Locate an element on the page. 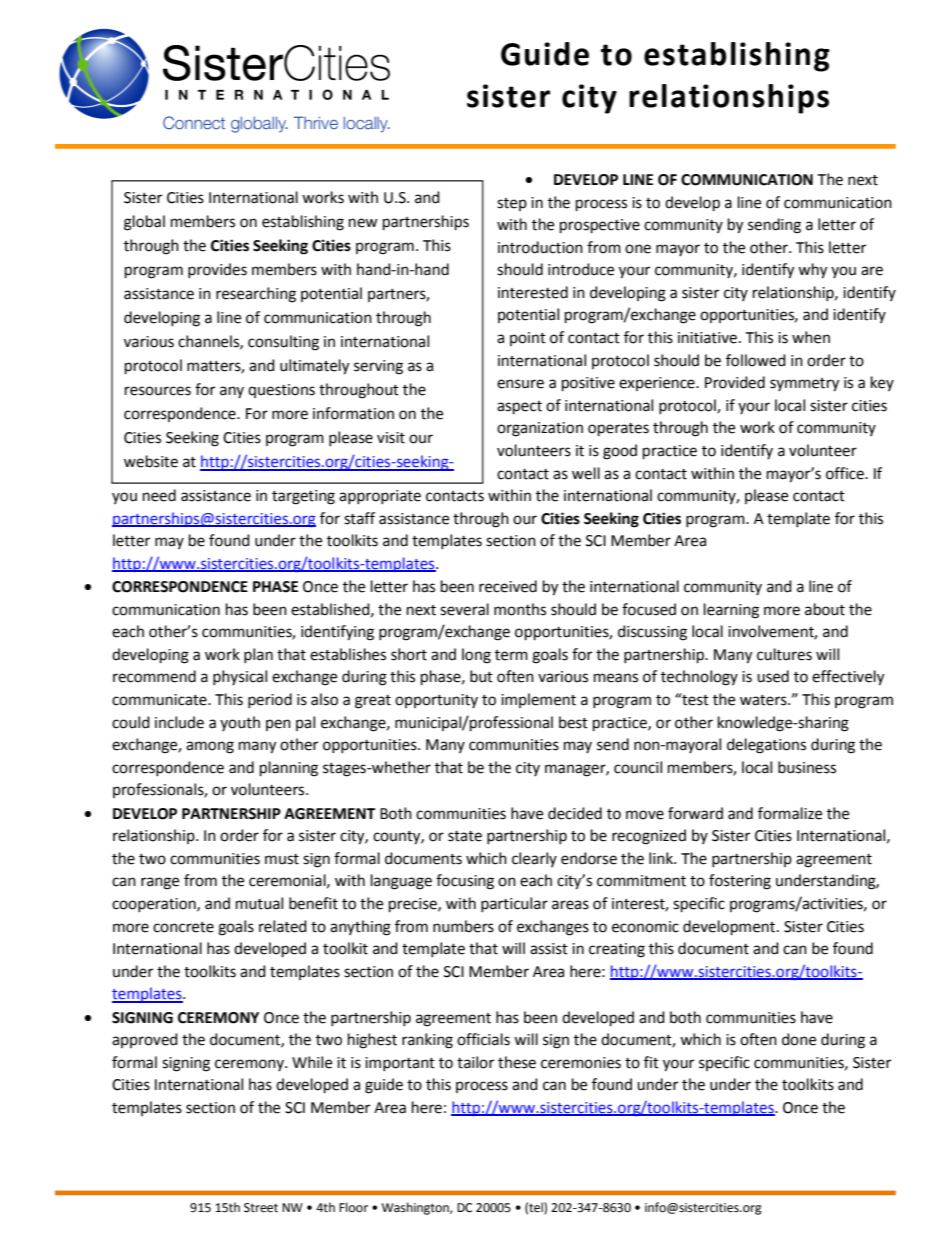 This image has height=1233, width=952. clearly is located at coordinates (534, 859).
